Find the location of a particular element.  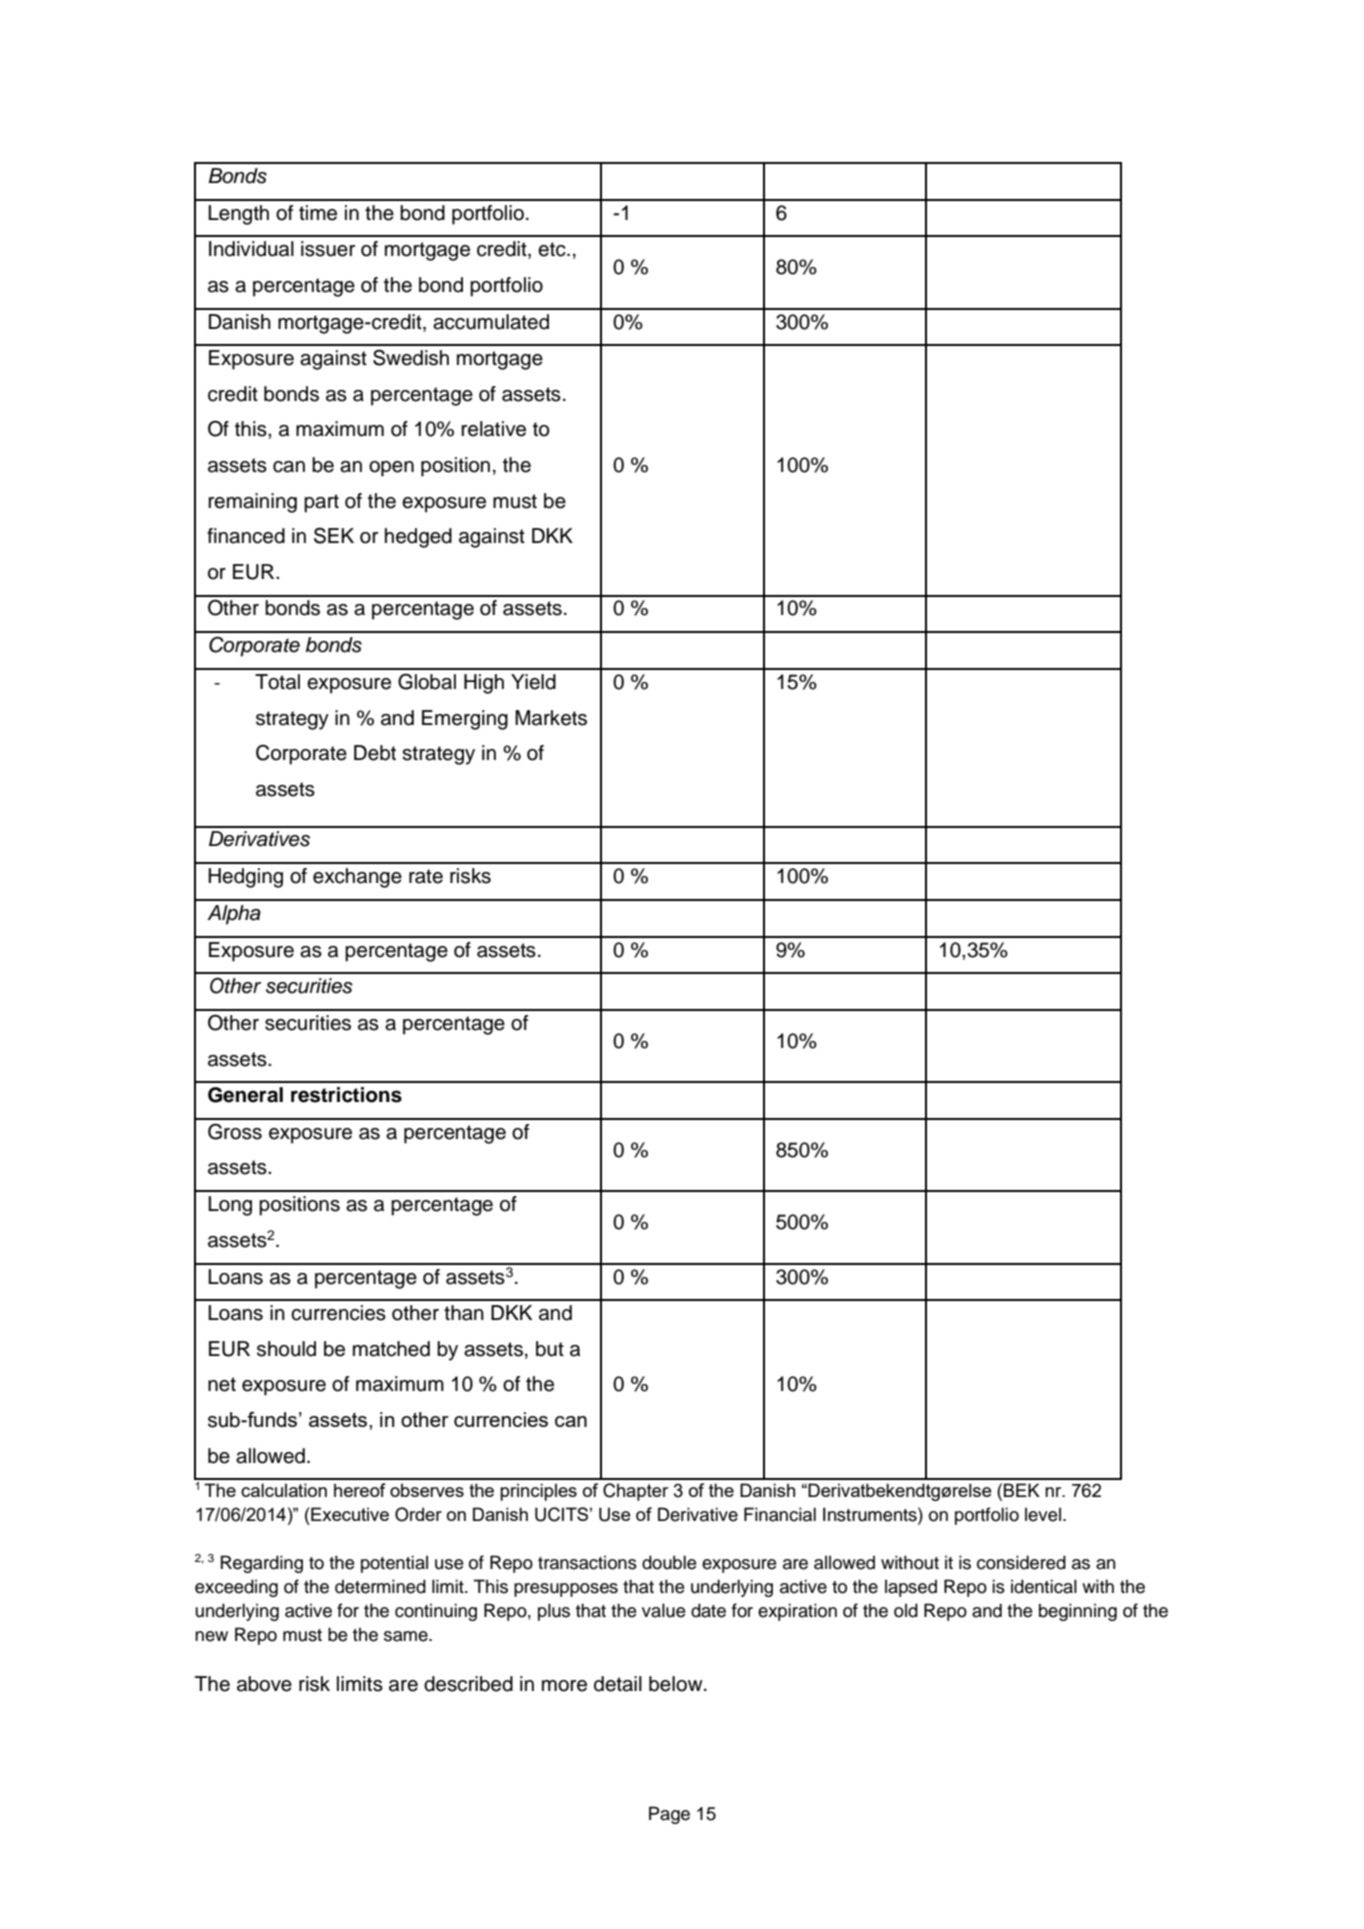

issuer is located at coordinates (328, 249).
